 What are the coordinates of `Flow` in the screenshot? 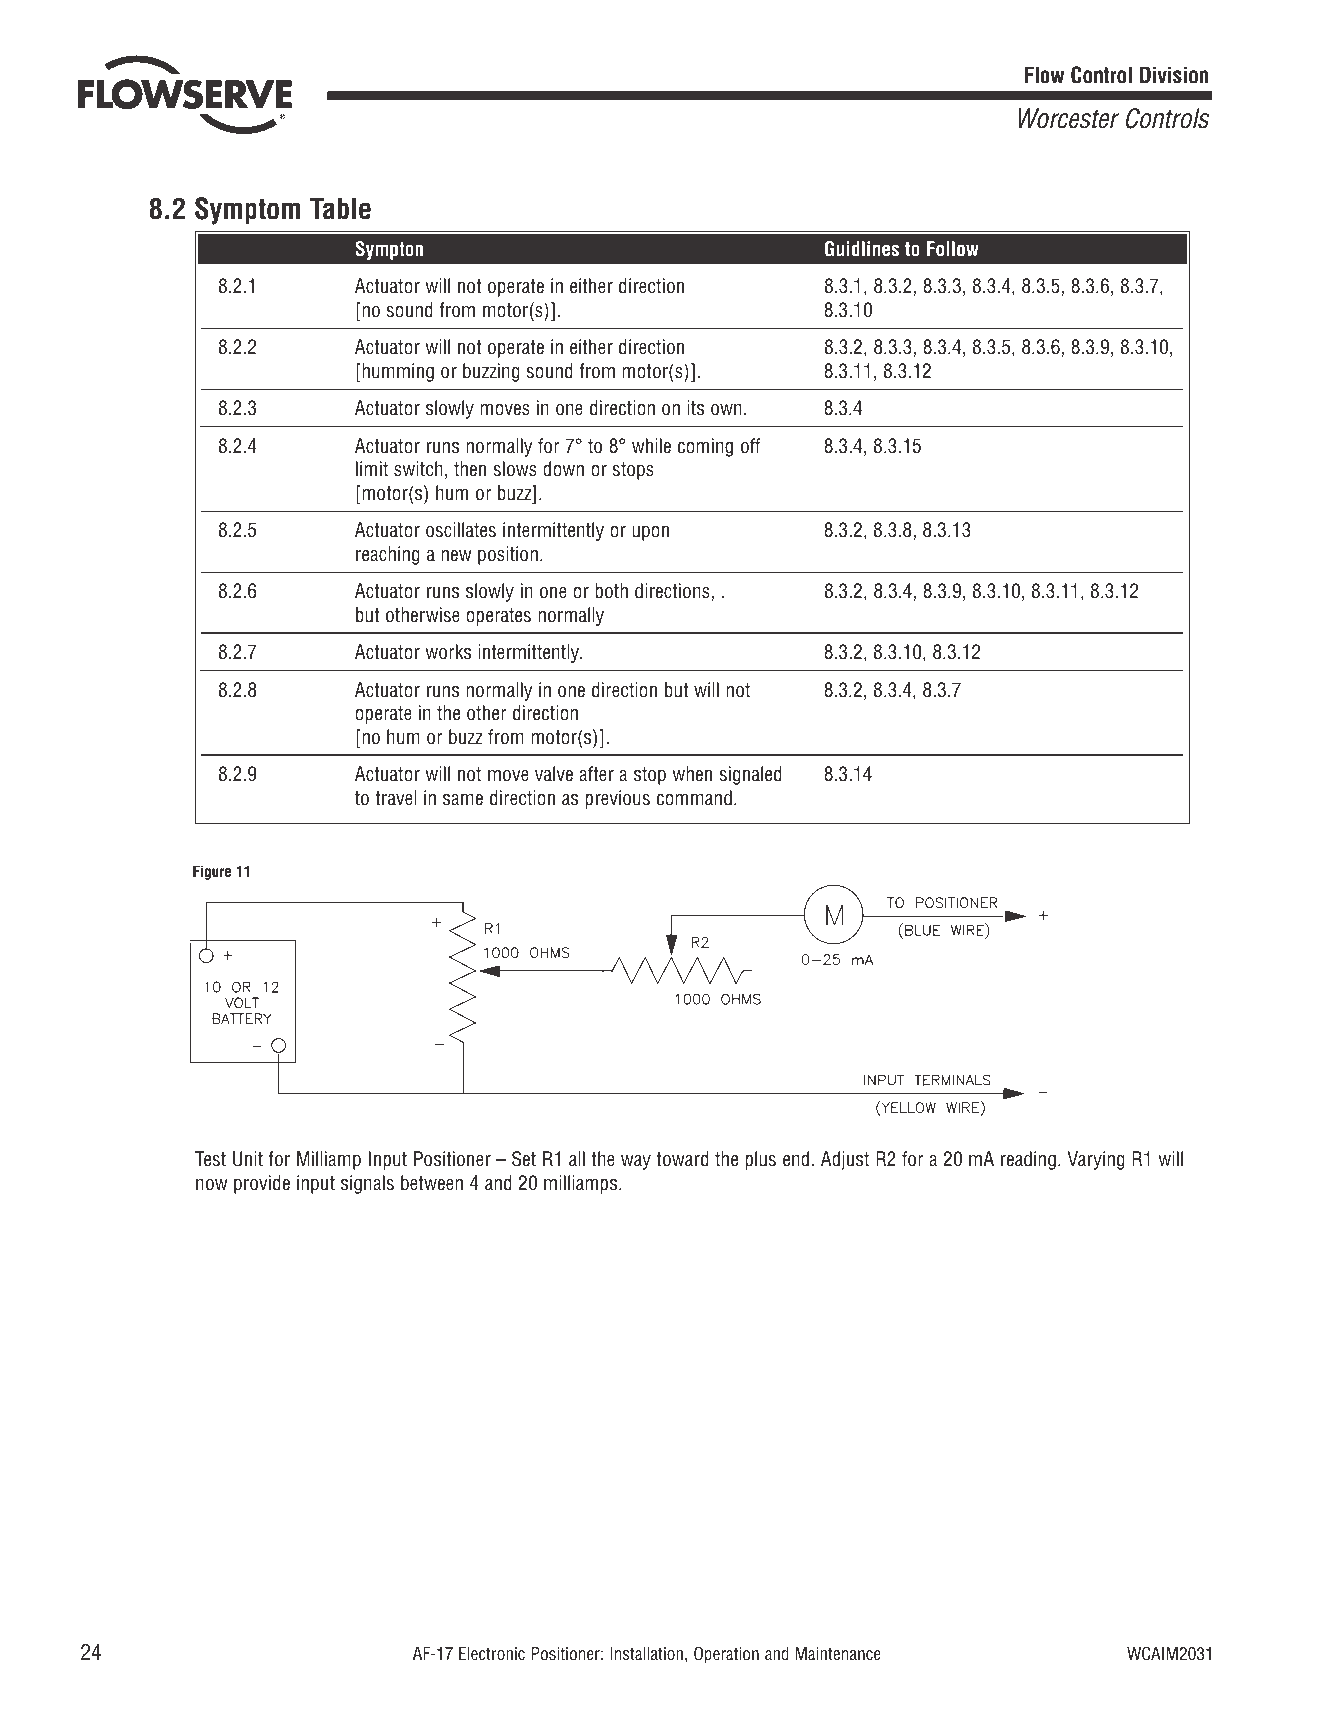 It's located at (1045, 75).
